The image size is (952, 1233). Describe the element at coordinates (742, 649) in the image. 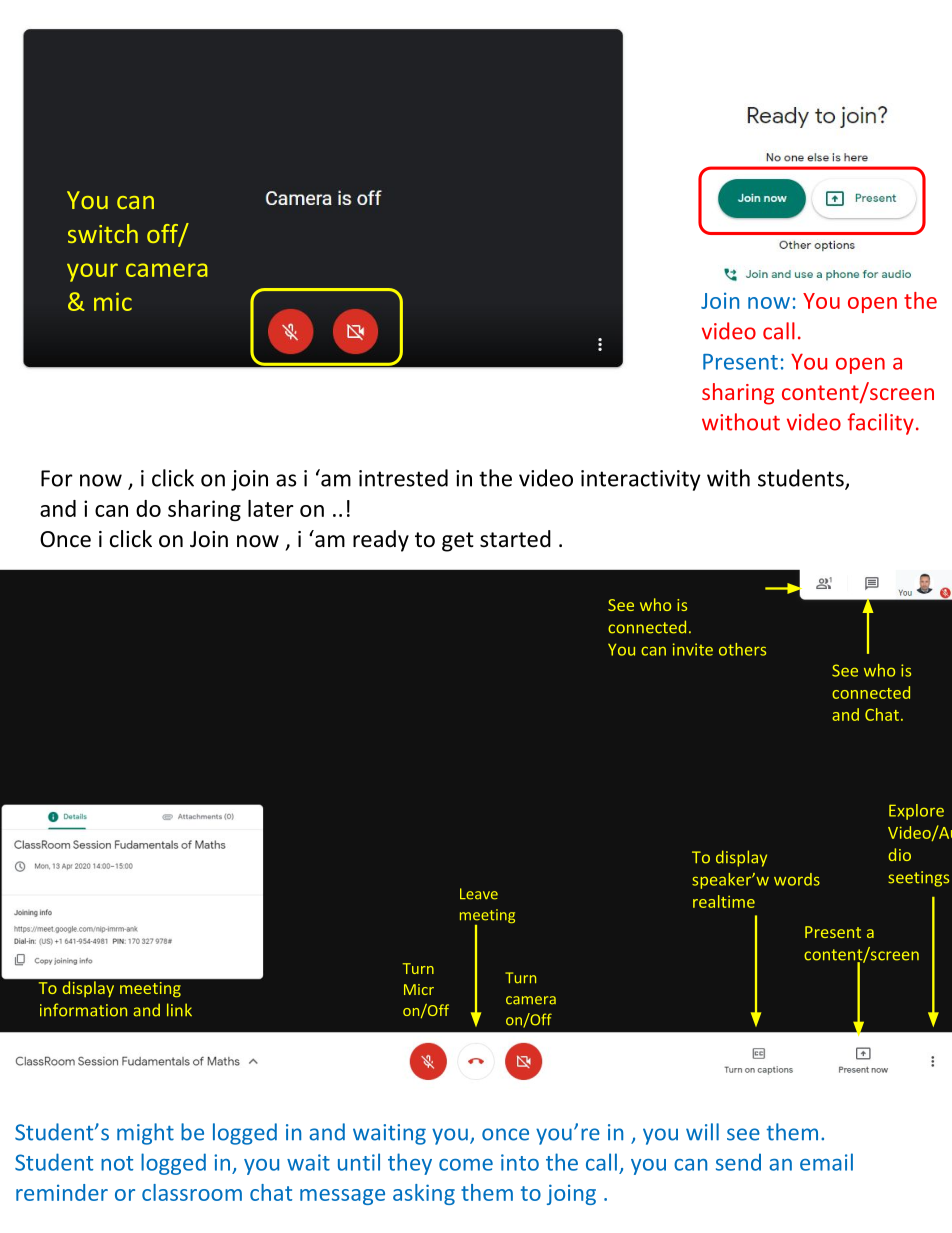

I see `others` at that location.
